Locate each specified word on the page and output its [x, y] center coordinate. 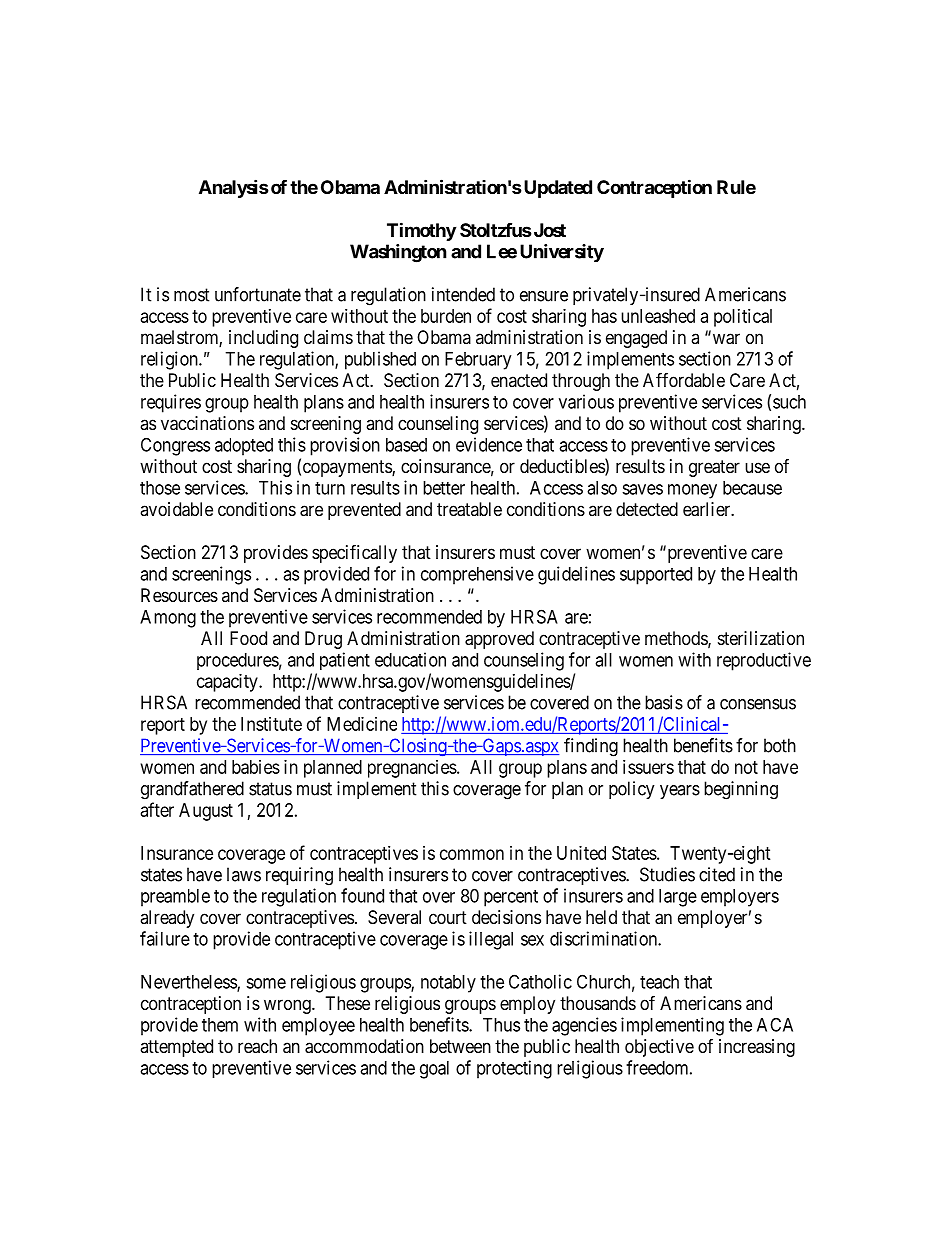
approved [499, 640]
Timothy [421, 231]
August [206, 812]
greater [714, 468]
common [472, 854]
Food [248, 638]
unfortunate [258, 294]
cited [717, 874]
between [460, 1046]
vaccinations [207, 423]
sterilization [761, 638]
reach [257, 1046]
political [743, 318]
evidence [489, 444]
